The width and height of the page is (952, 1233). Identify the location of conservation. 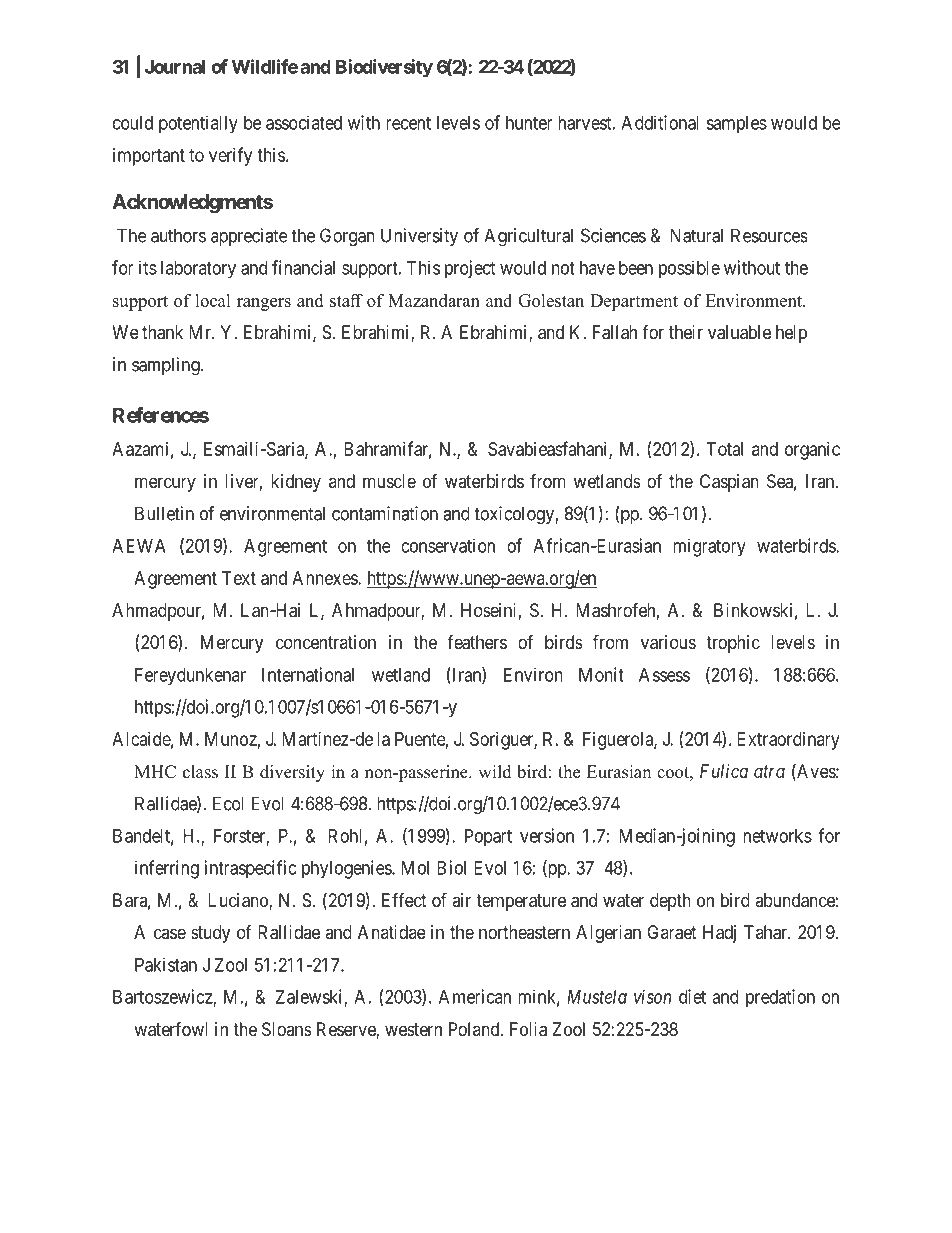
(448, 545).
